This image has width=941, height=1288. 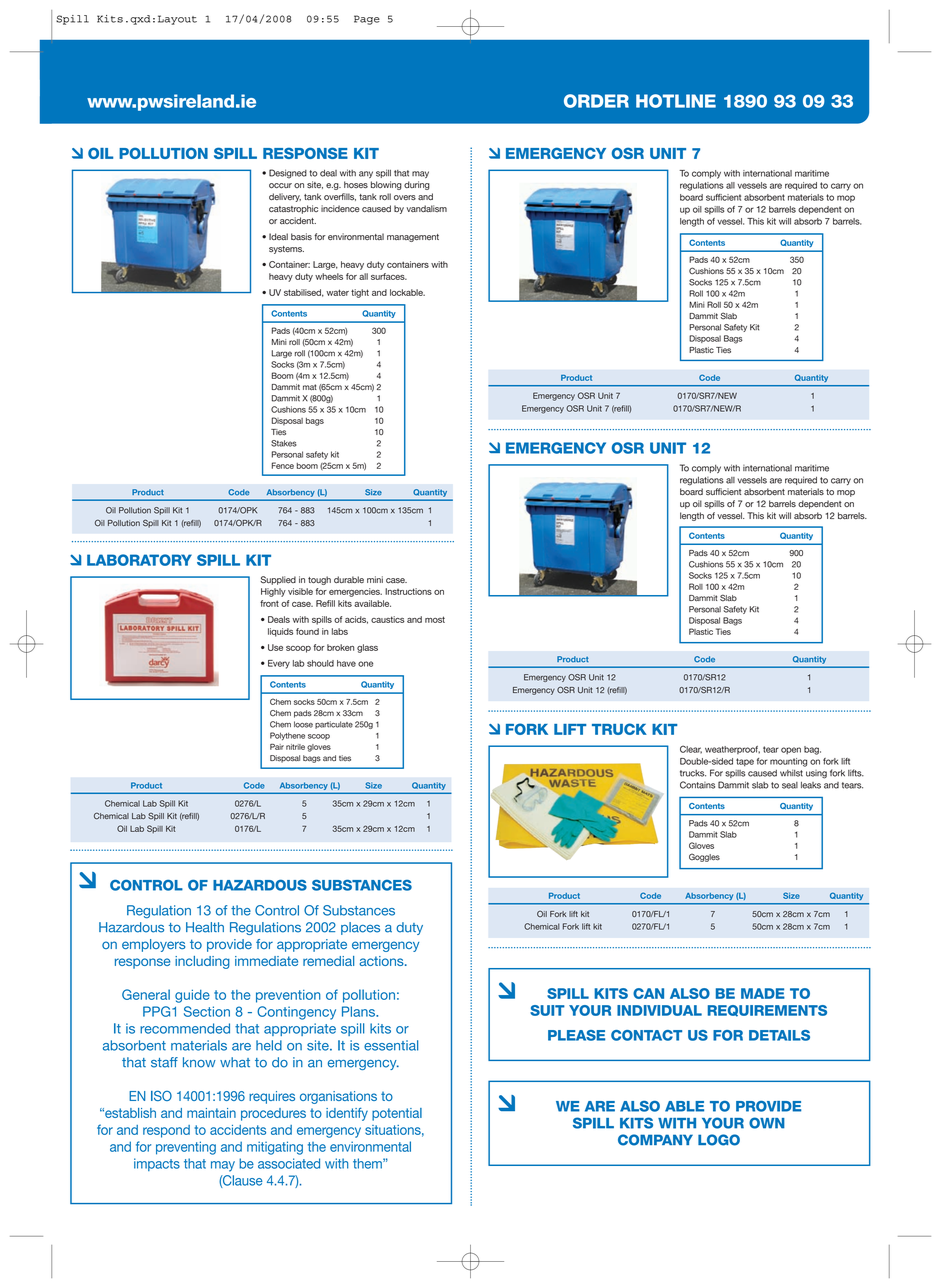 I want to click on Stakes, so click(x=284, y=443).
